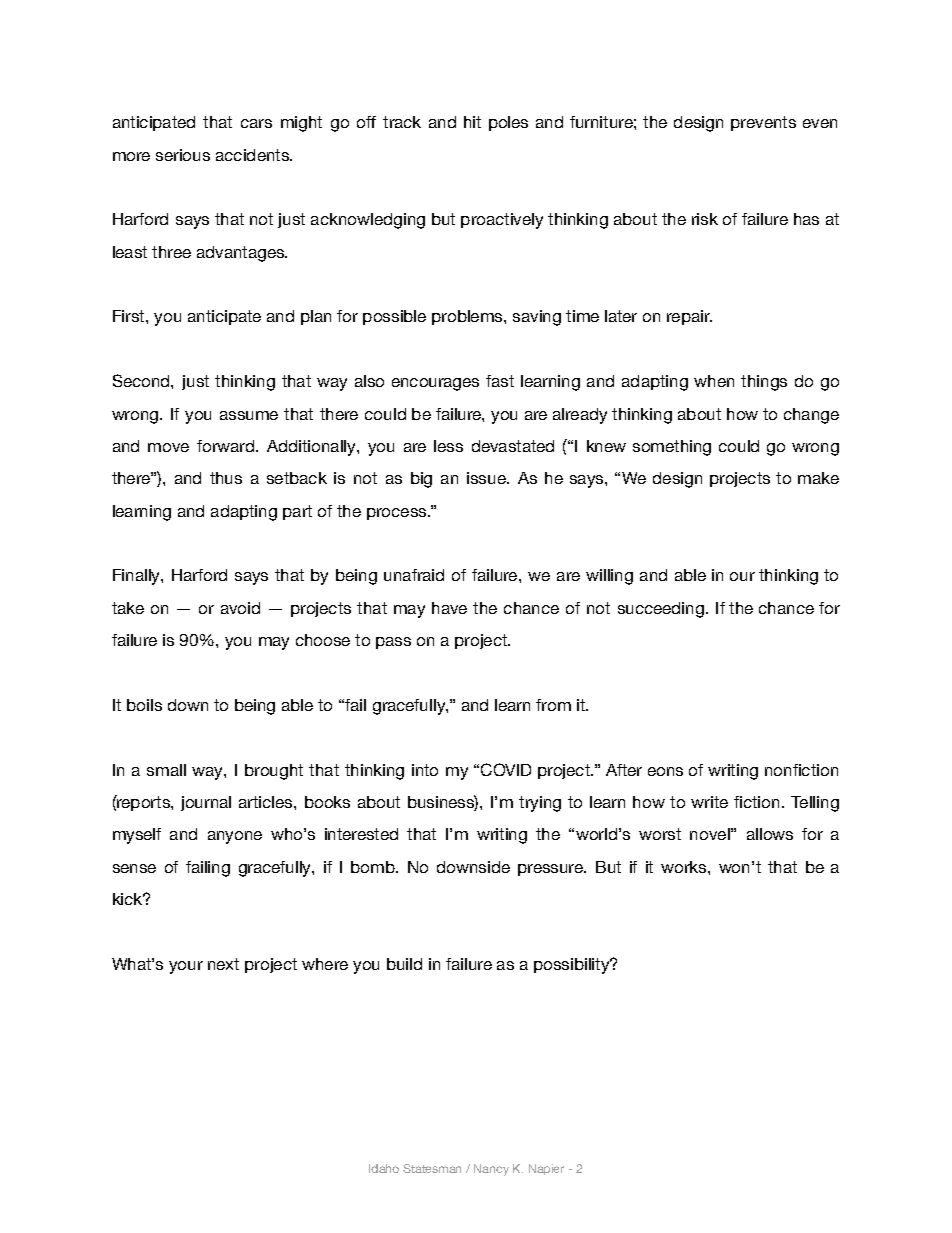  I want to click on avoid, so click(240, 608).
